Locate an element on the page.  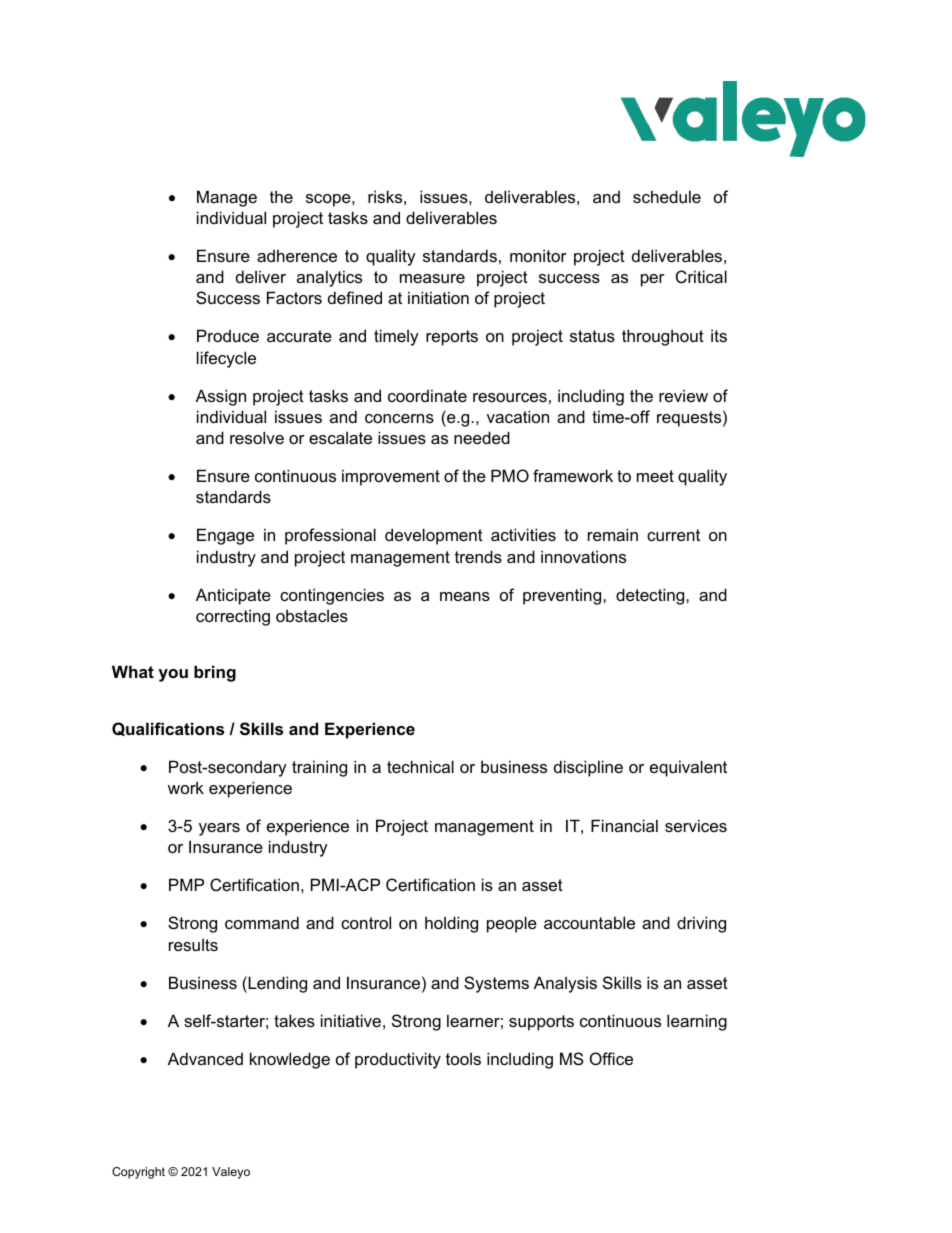
productivity is located at coordinates (398, 1060).
